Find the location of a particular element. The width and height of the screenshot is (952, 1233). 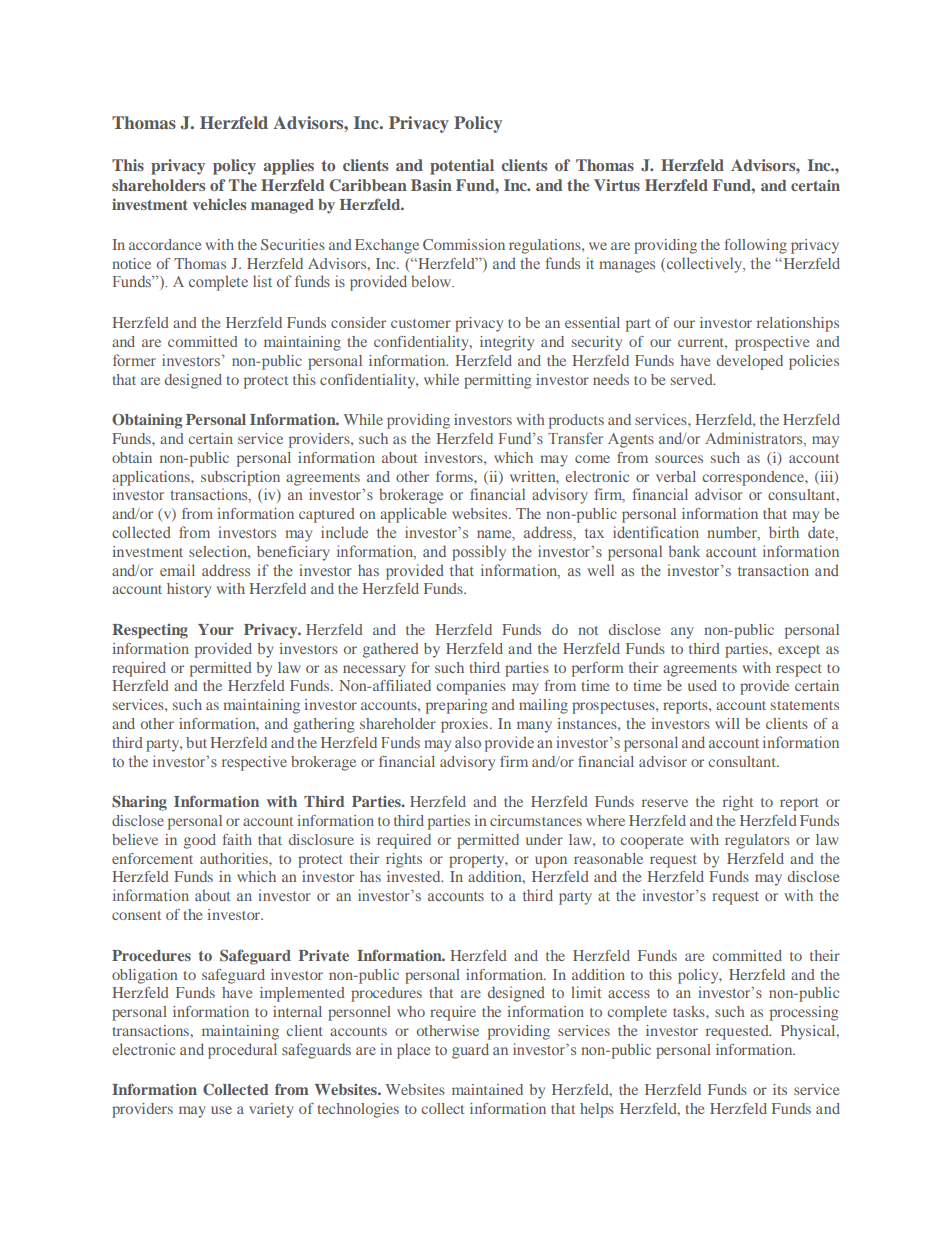

except is located at coordinates (799, 651).
